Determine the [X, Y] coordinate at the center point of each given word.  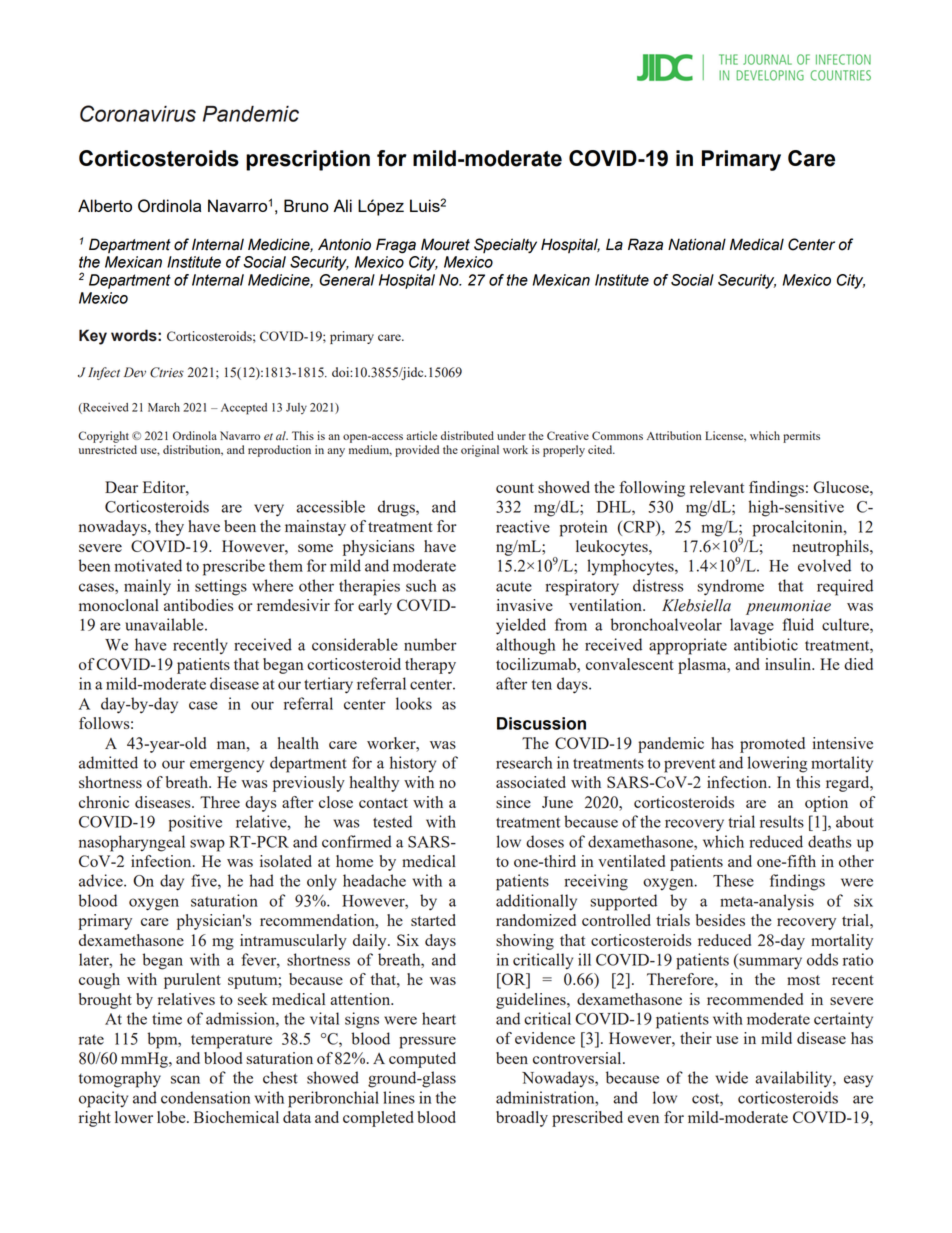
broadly [522, 1119]
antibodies [199, 605]
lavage [752, 626]
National [697, 244]
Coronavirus [138, 113]
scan [185, 1079]
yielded [521, 626]
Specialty [505, 245]
